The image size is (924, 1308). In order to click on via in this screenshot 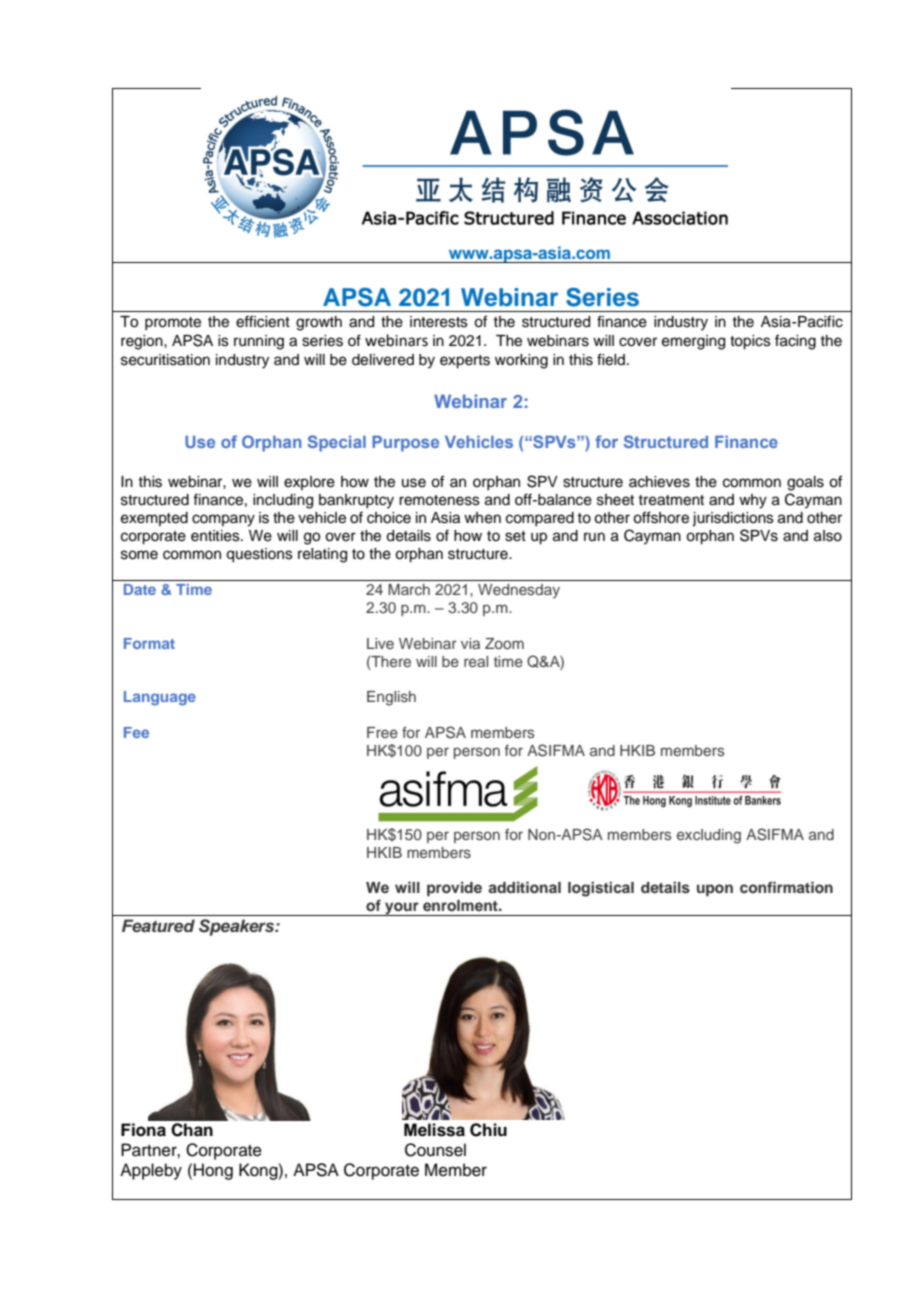, I will do `click(470, 643)`.
